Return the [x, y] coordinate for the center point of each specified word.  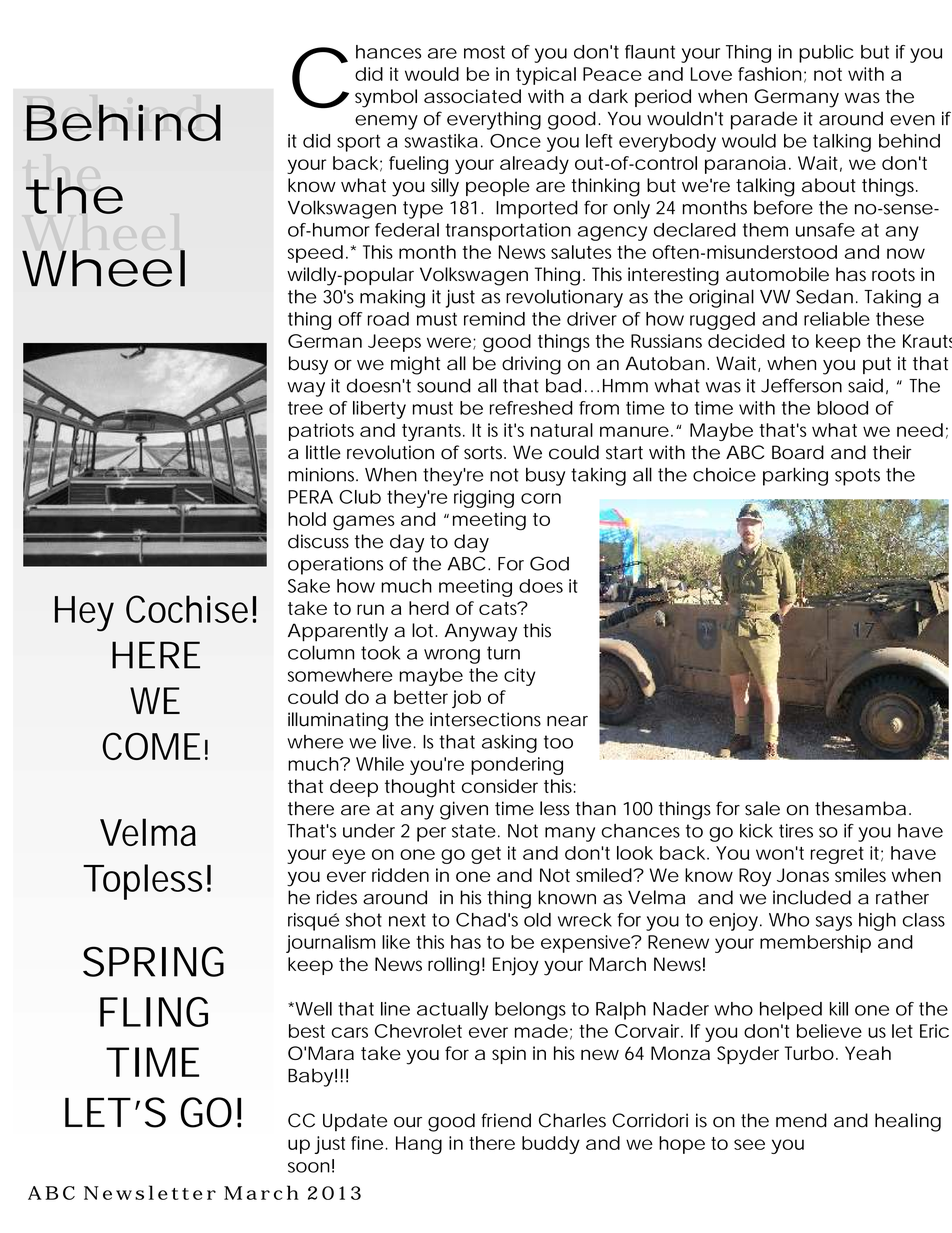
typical [546, 76]
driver [592, 319]
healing [908, 1122]
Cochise [187, 609]
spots [857, 477]
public [826, 54]
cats [500, 608]
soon [309, 1167]
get [486, 855]
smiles [860, 875]
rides [337, 897]
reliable [837, 319]
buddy [551, 1145]
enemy [386, 122]
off [350, 319]
